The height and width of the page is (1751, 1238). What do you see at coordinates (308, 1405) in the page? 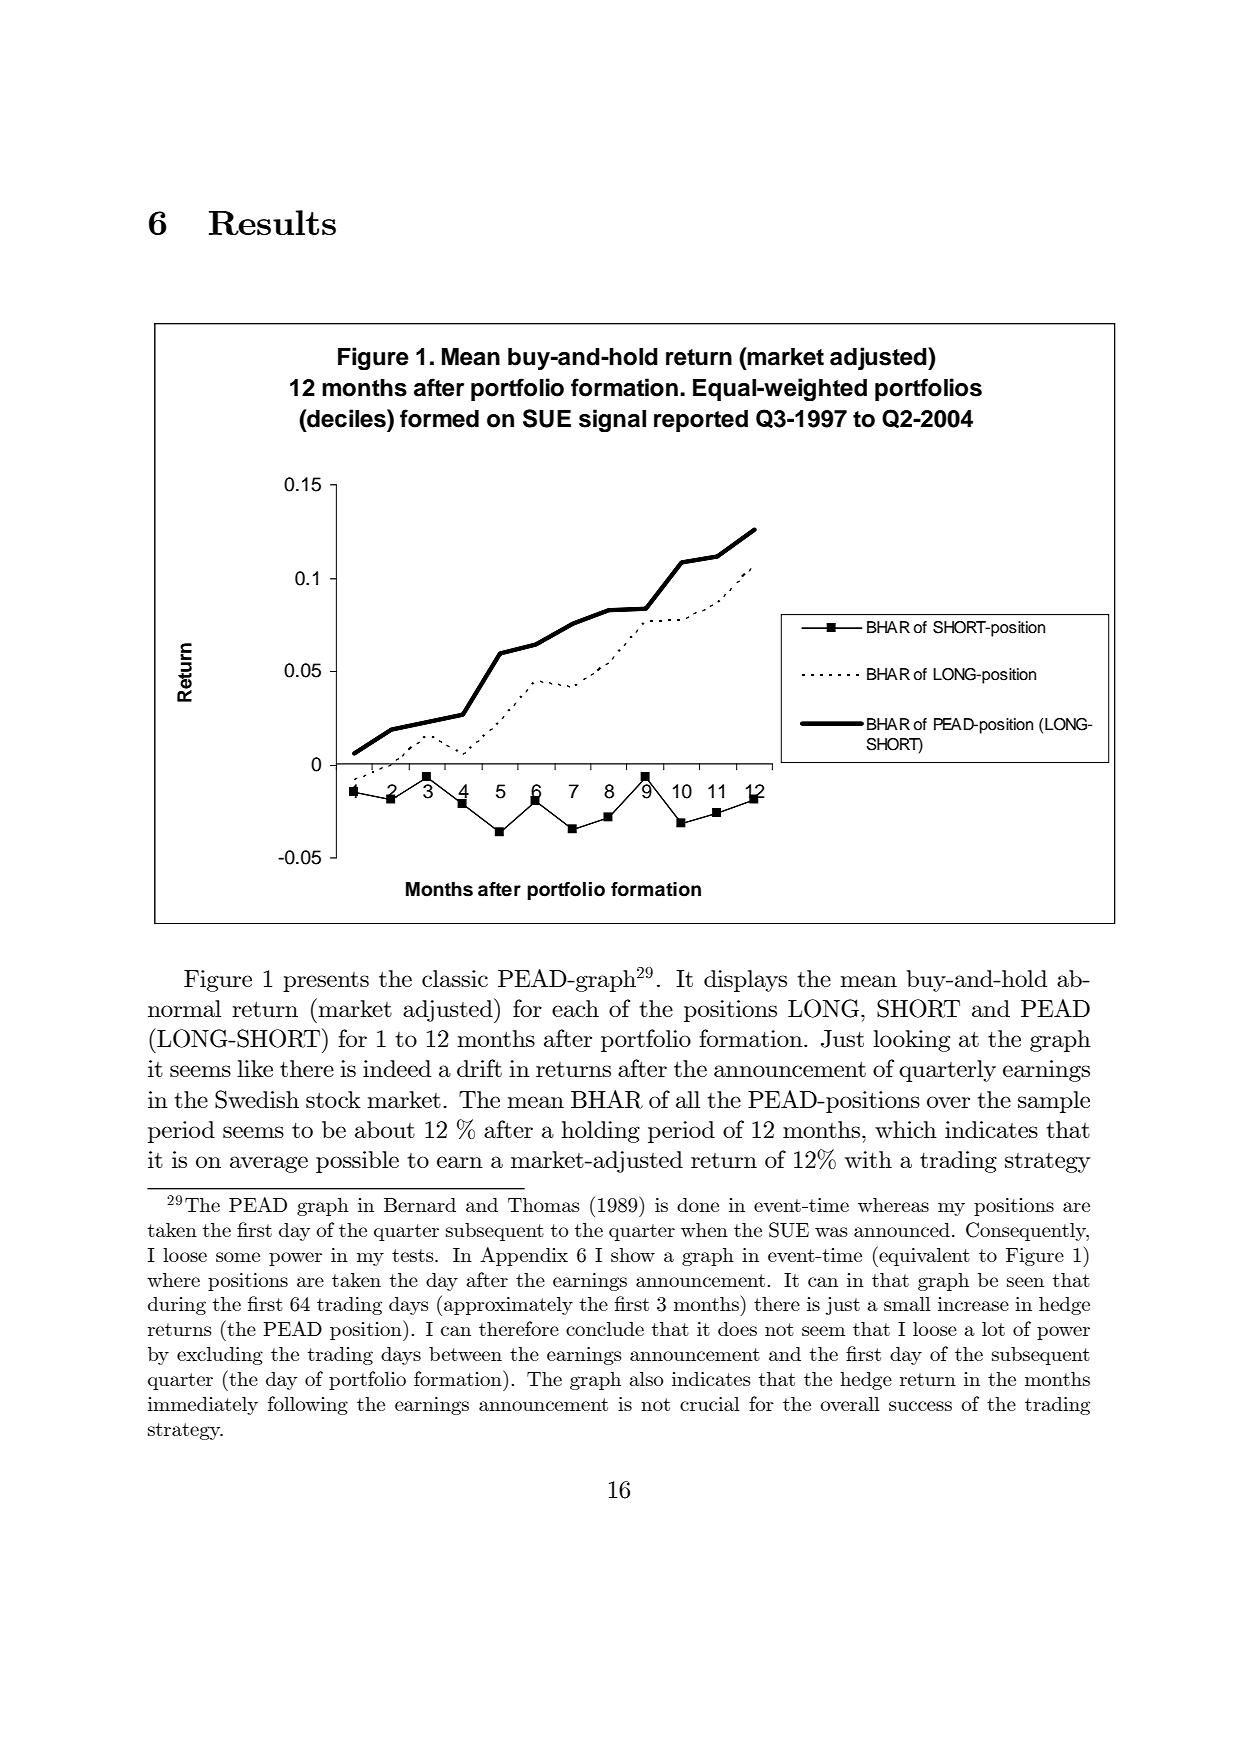
I see `following` at bounding box center [308, 1405].
